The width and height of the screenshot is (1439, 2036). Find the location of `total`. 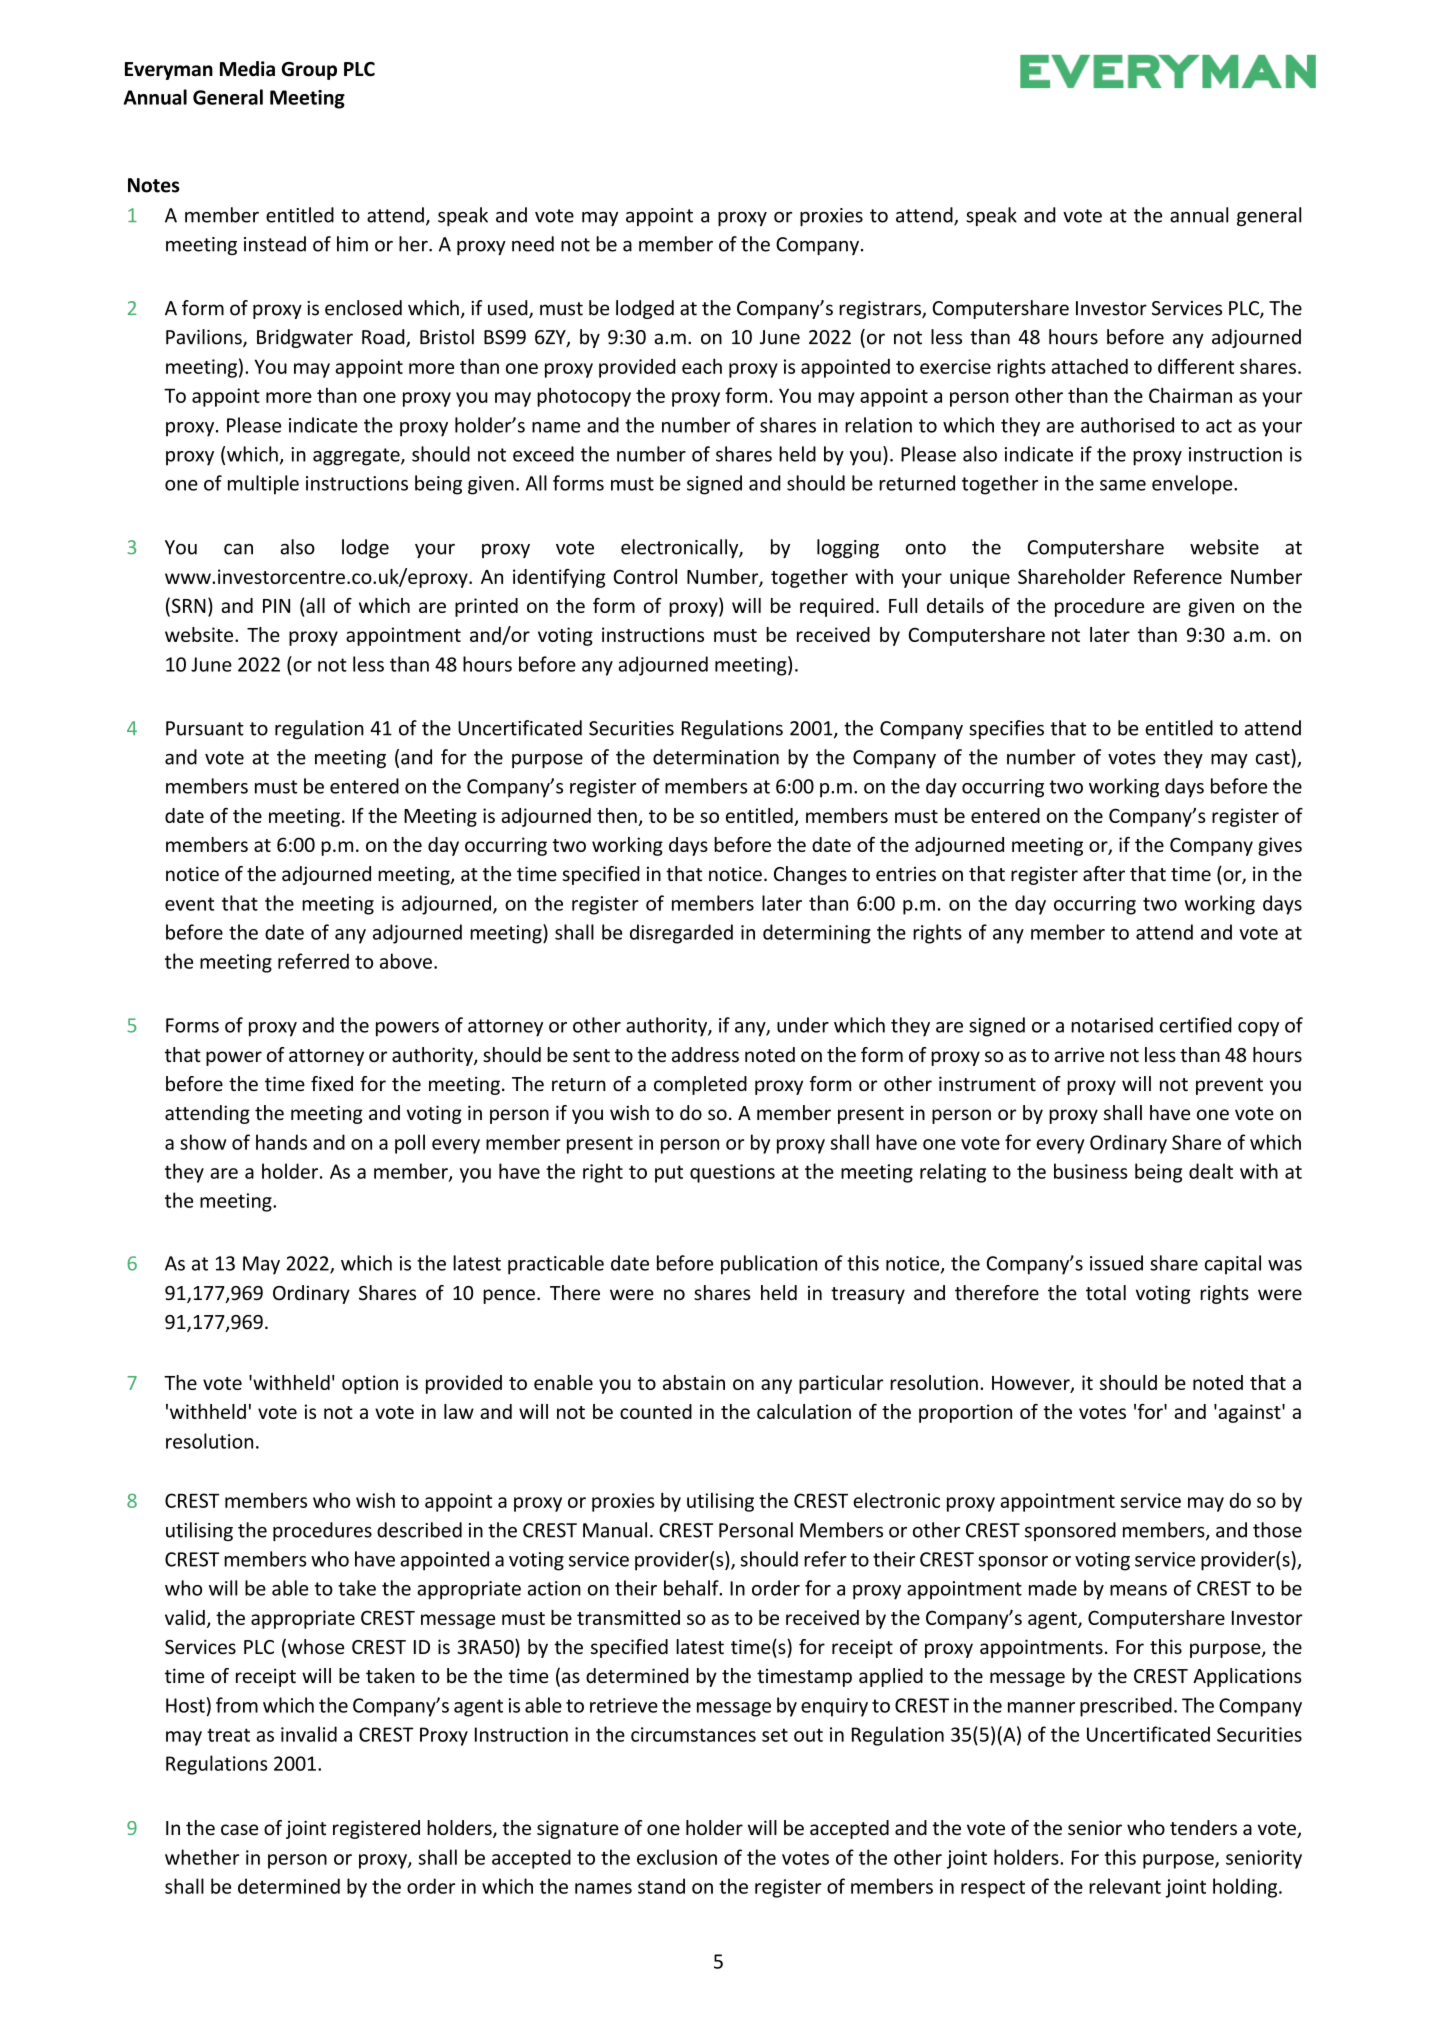

total is located at coordinates (1106, 1292).
